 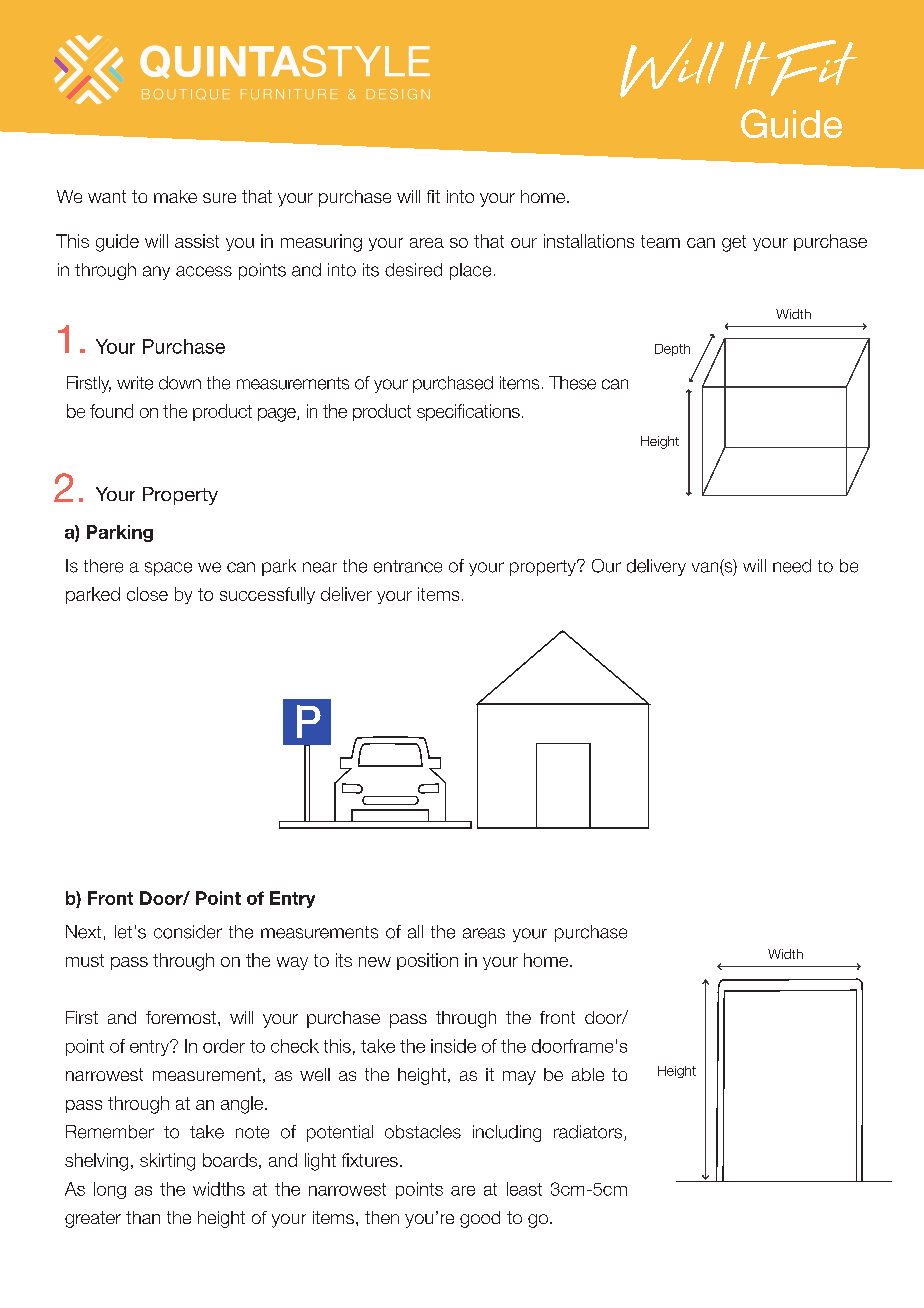 What do you see at coordinates (480, 1219) in the document?
I see `good` at bounding box center [480, 1219].
